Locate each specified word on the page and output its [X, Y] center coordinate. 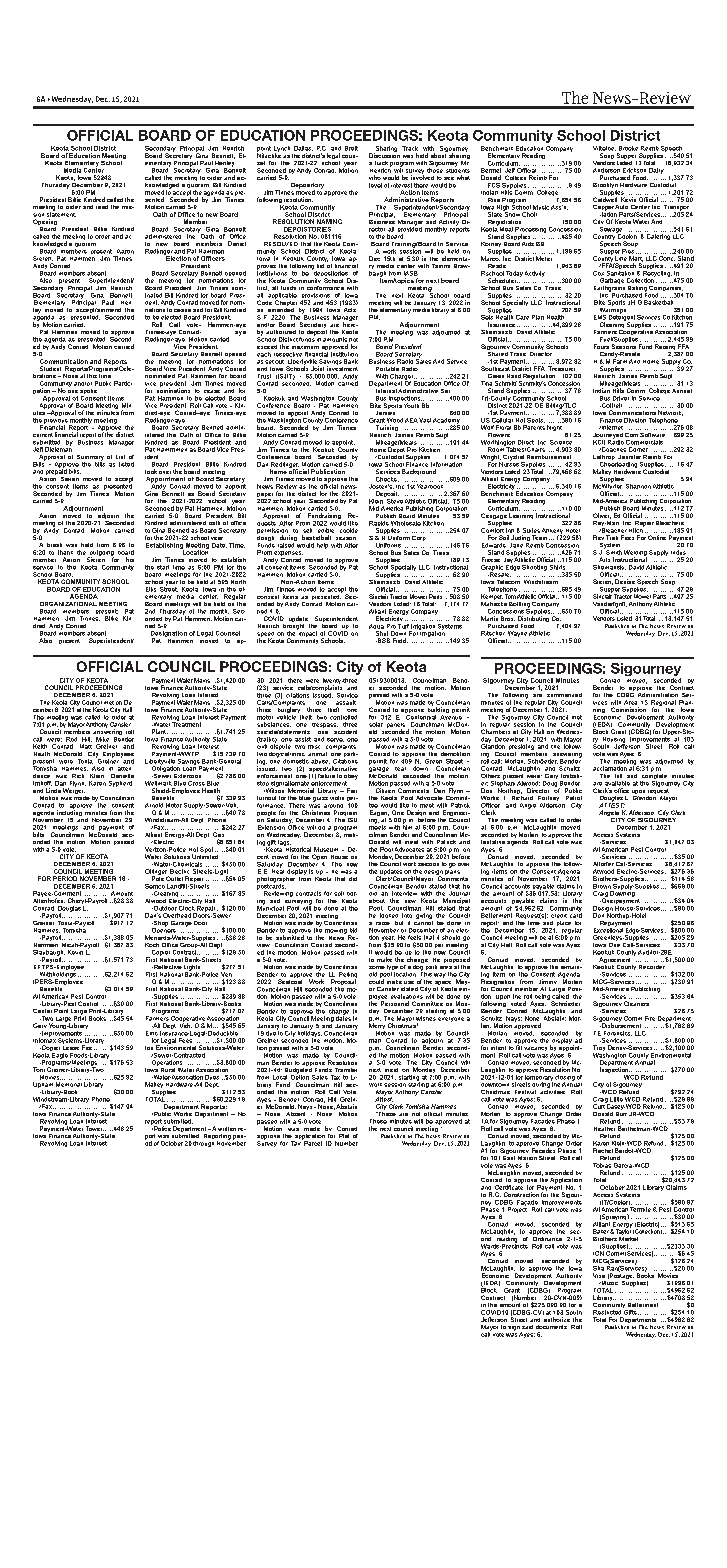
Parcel [312, 1142]
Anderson [606, 170]
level [375, 185]
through [203, 1144]
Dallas [303, 148]
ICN [598, 1253]
